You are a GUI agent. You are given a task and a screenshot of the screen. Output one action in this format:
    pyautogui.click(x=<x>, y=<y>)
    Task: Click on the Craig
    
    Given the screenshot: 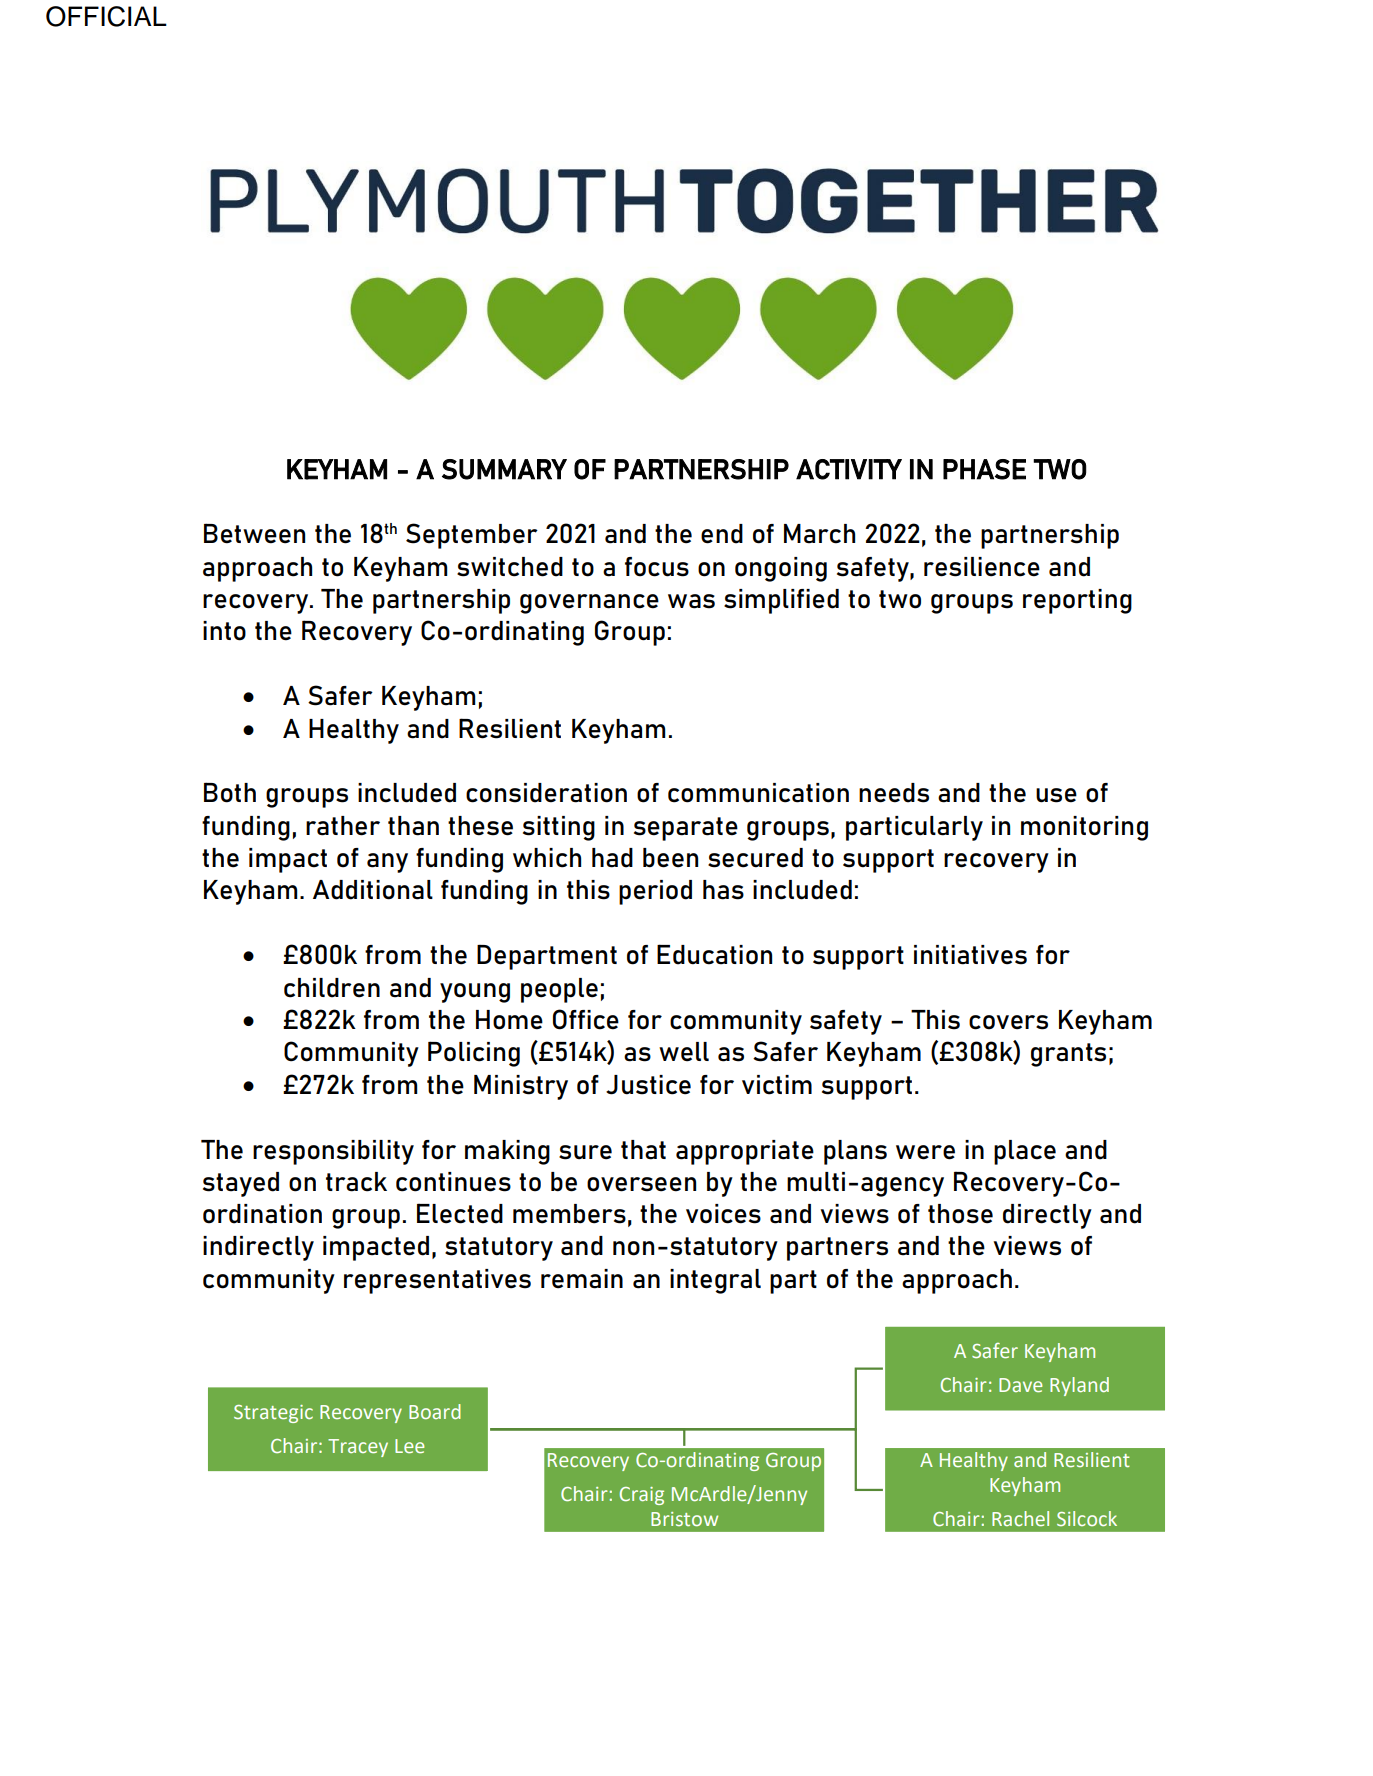 What is the action you would take?
    pyautogui.click(x=642, y=1496)
